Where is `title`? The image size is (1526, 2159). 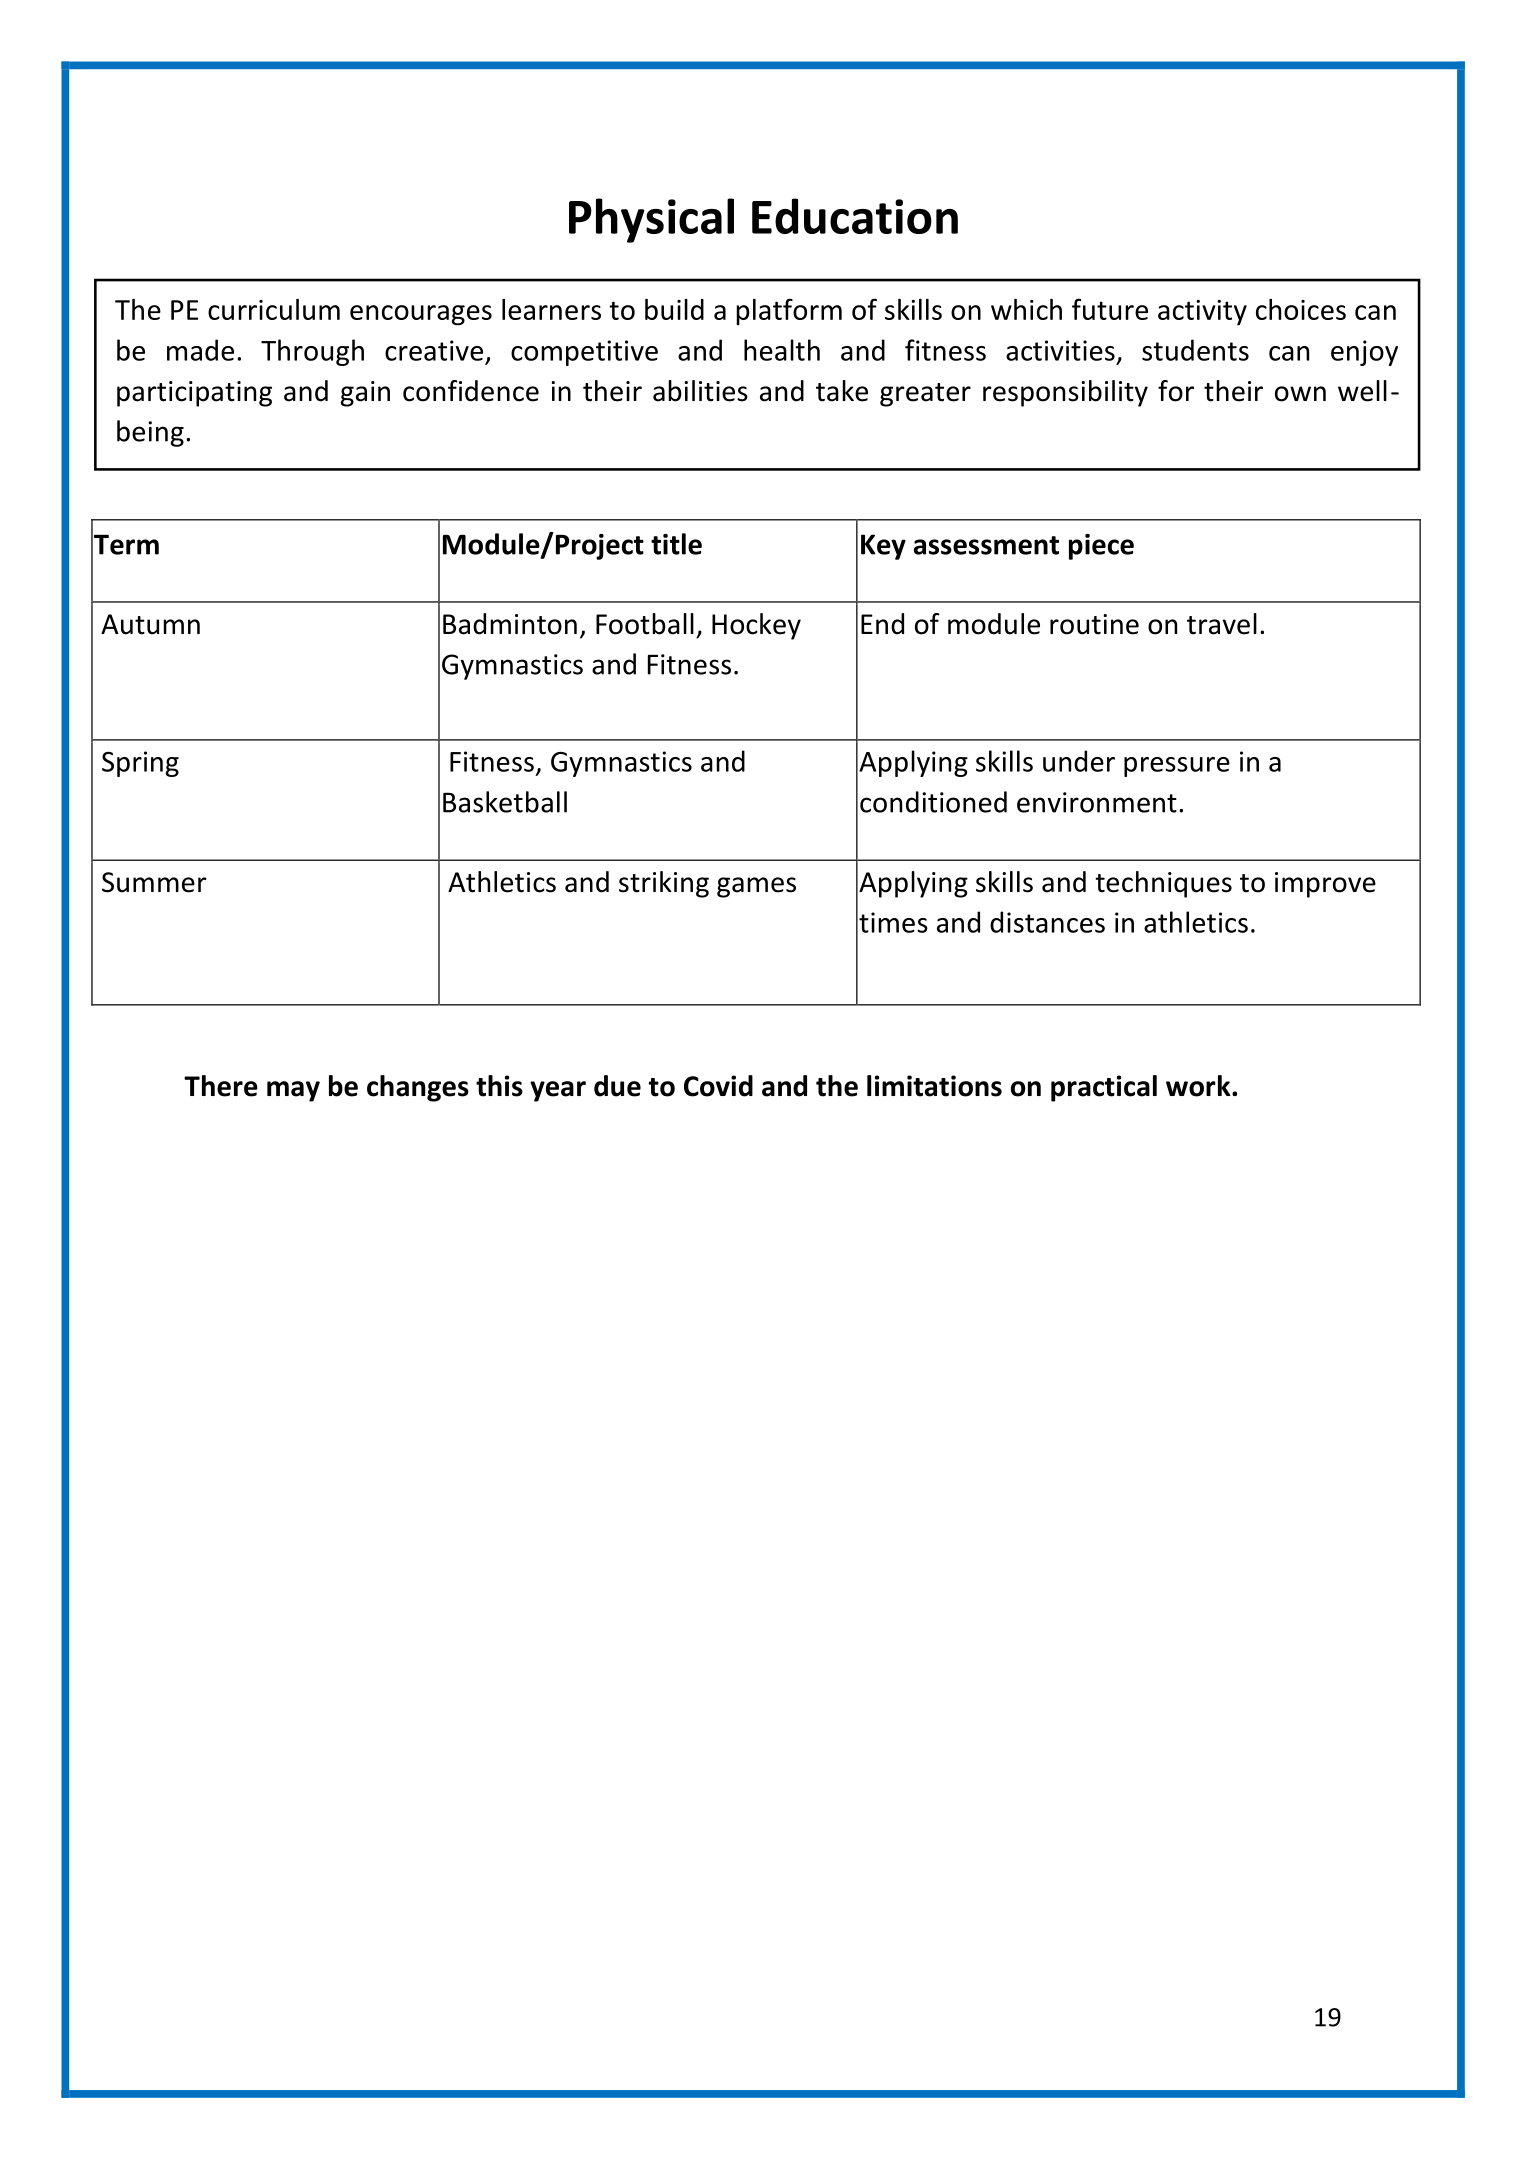 title is located at coordinates (676, 544).
